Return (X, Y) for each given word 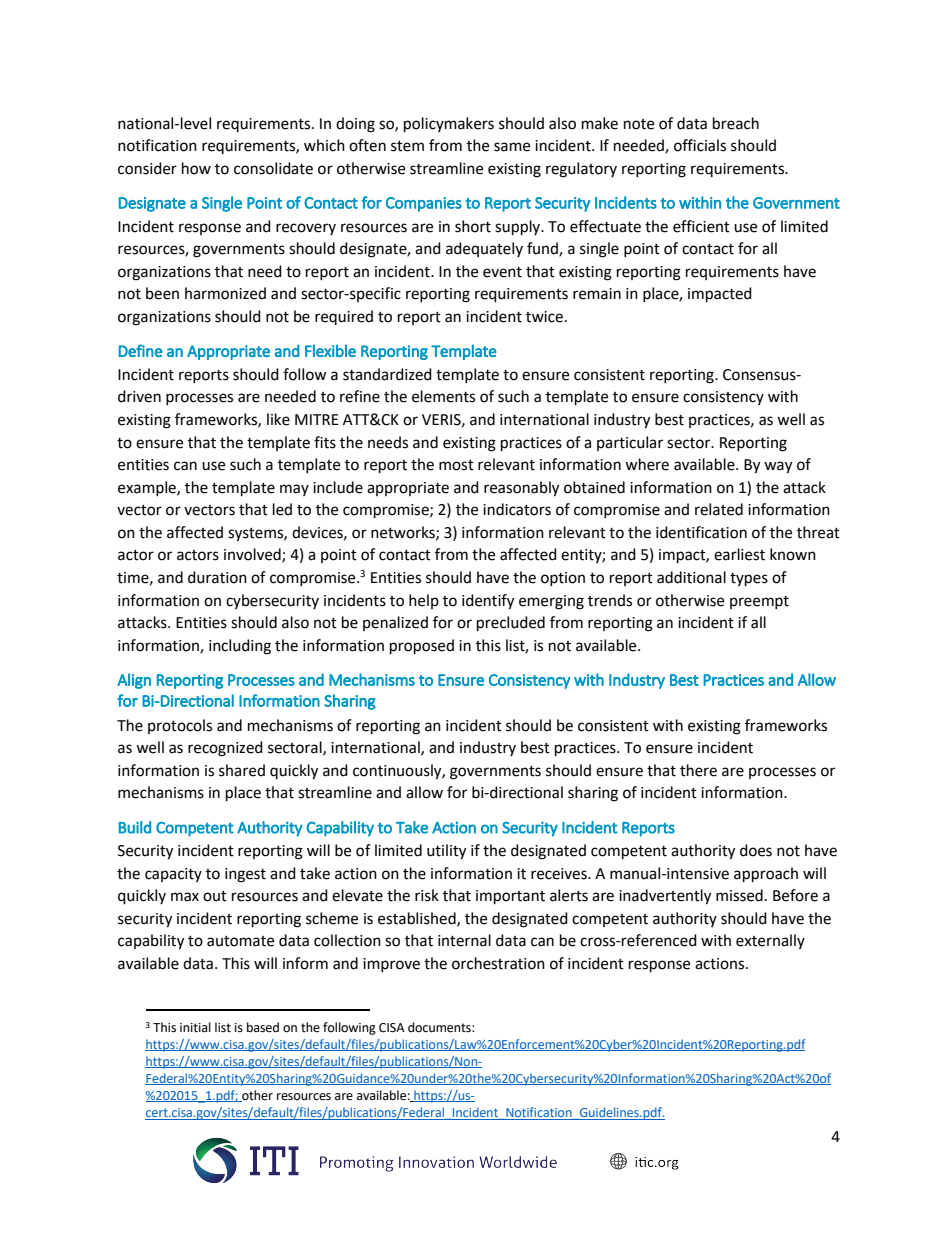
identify (488, 602)
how (196, 168)
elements (443, 396)
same (512, 147)
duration (217, 577)
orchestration (498, 963)
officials (700, 145)
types (749, 580)
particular (630, 443)
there (698, 770)
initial (195, 1027)
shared (242, 770)
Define (140, 350)
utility (446, 852)
